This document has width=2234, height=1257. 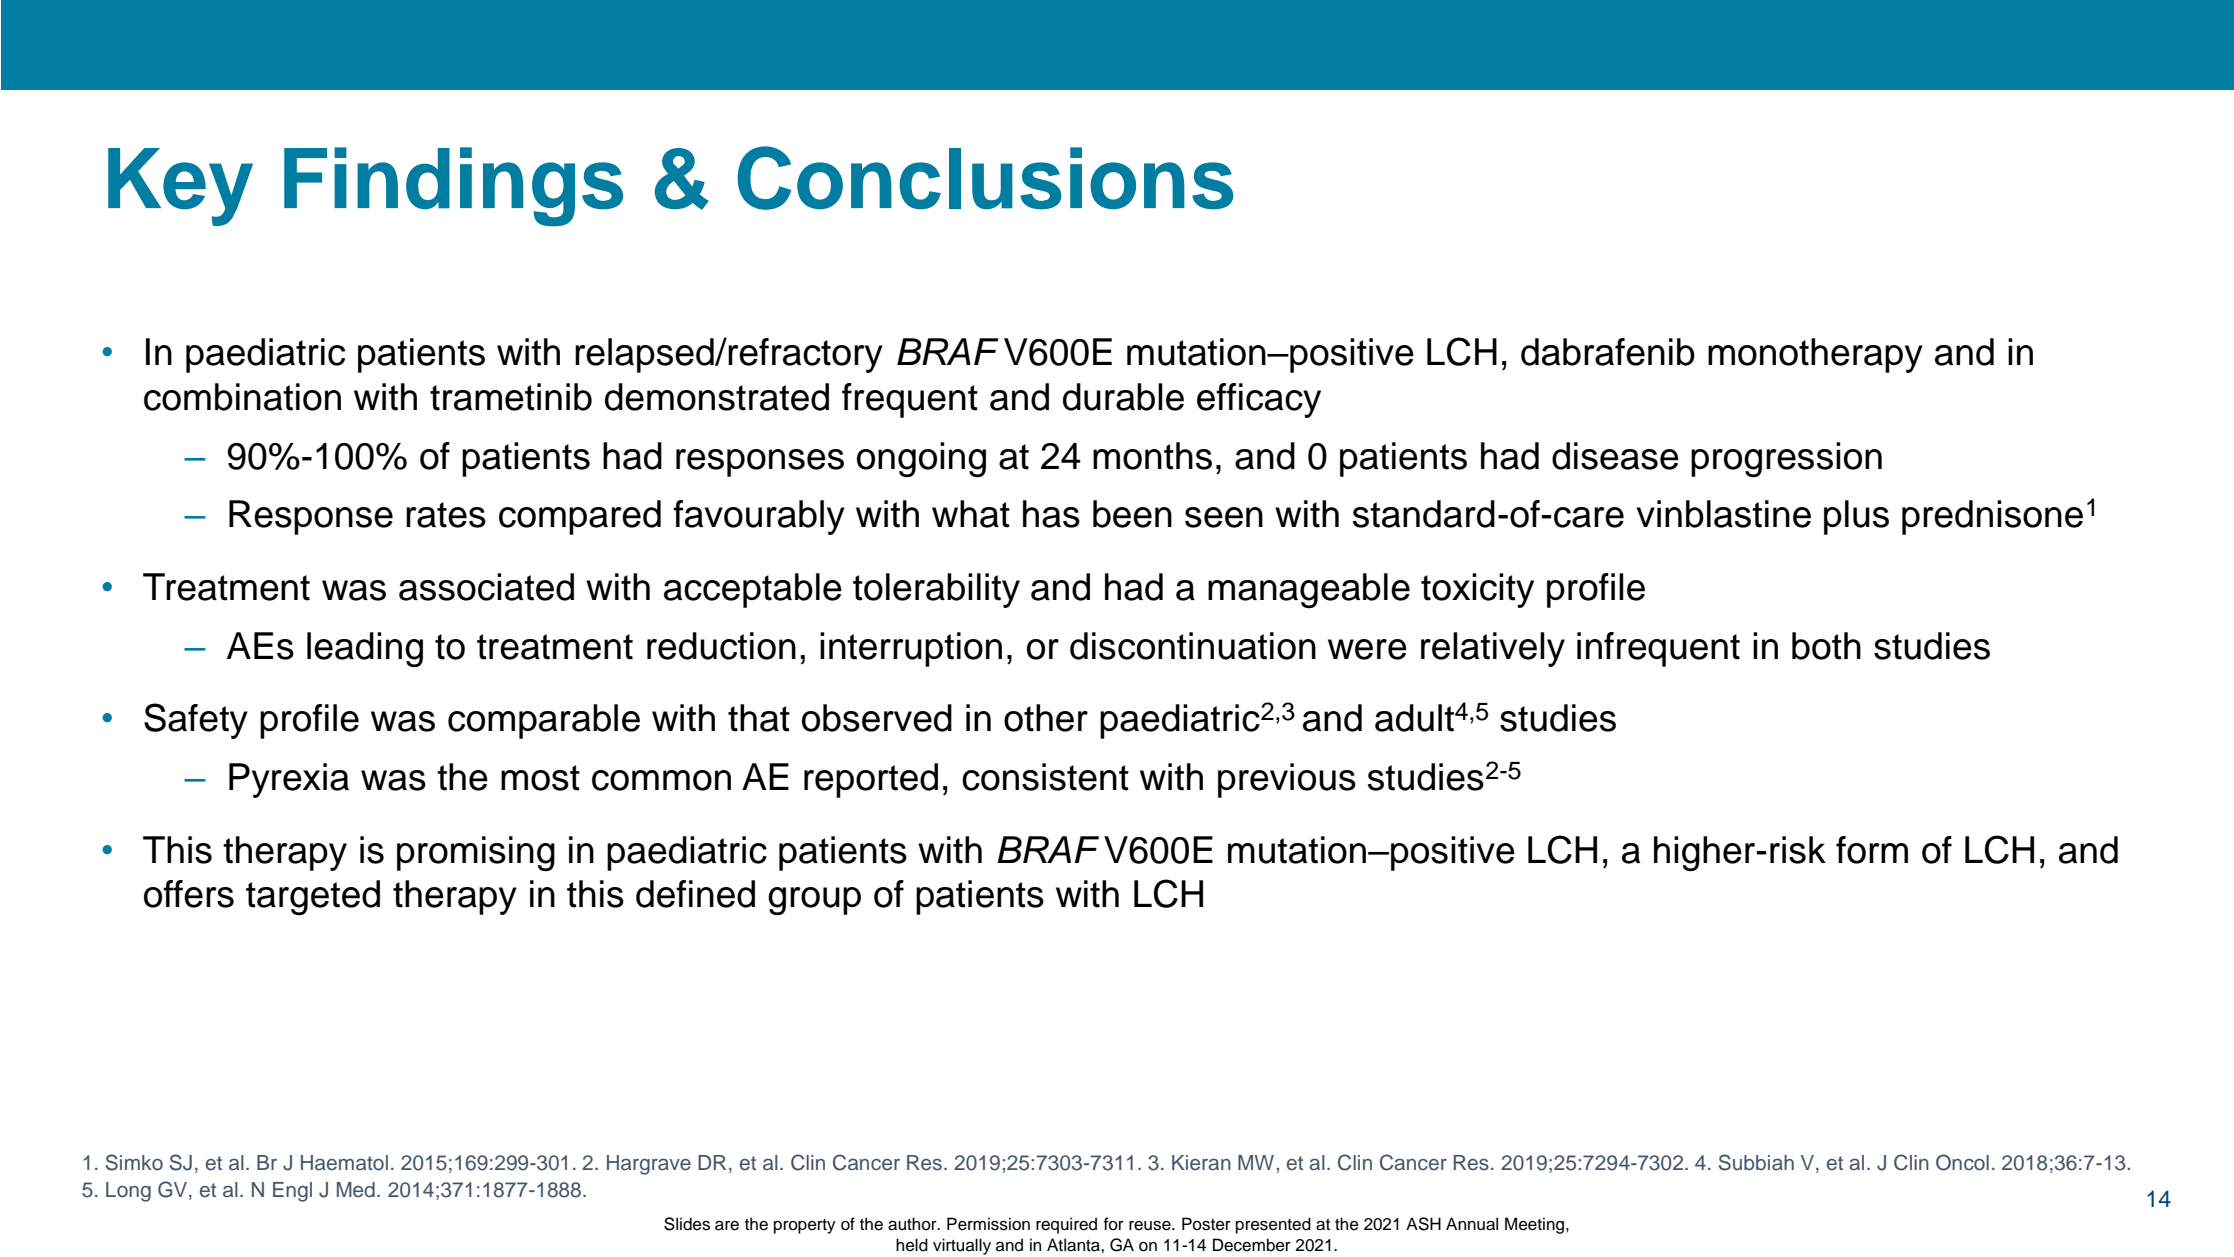 I want to click on targeted, so click(x=313, y=897).
